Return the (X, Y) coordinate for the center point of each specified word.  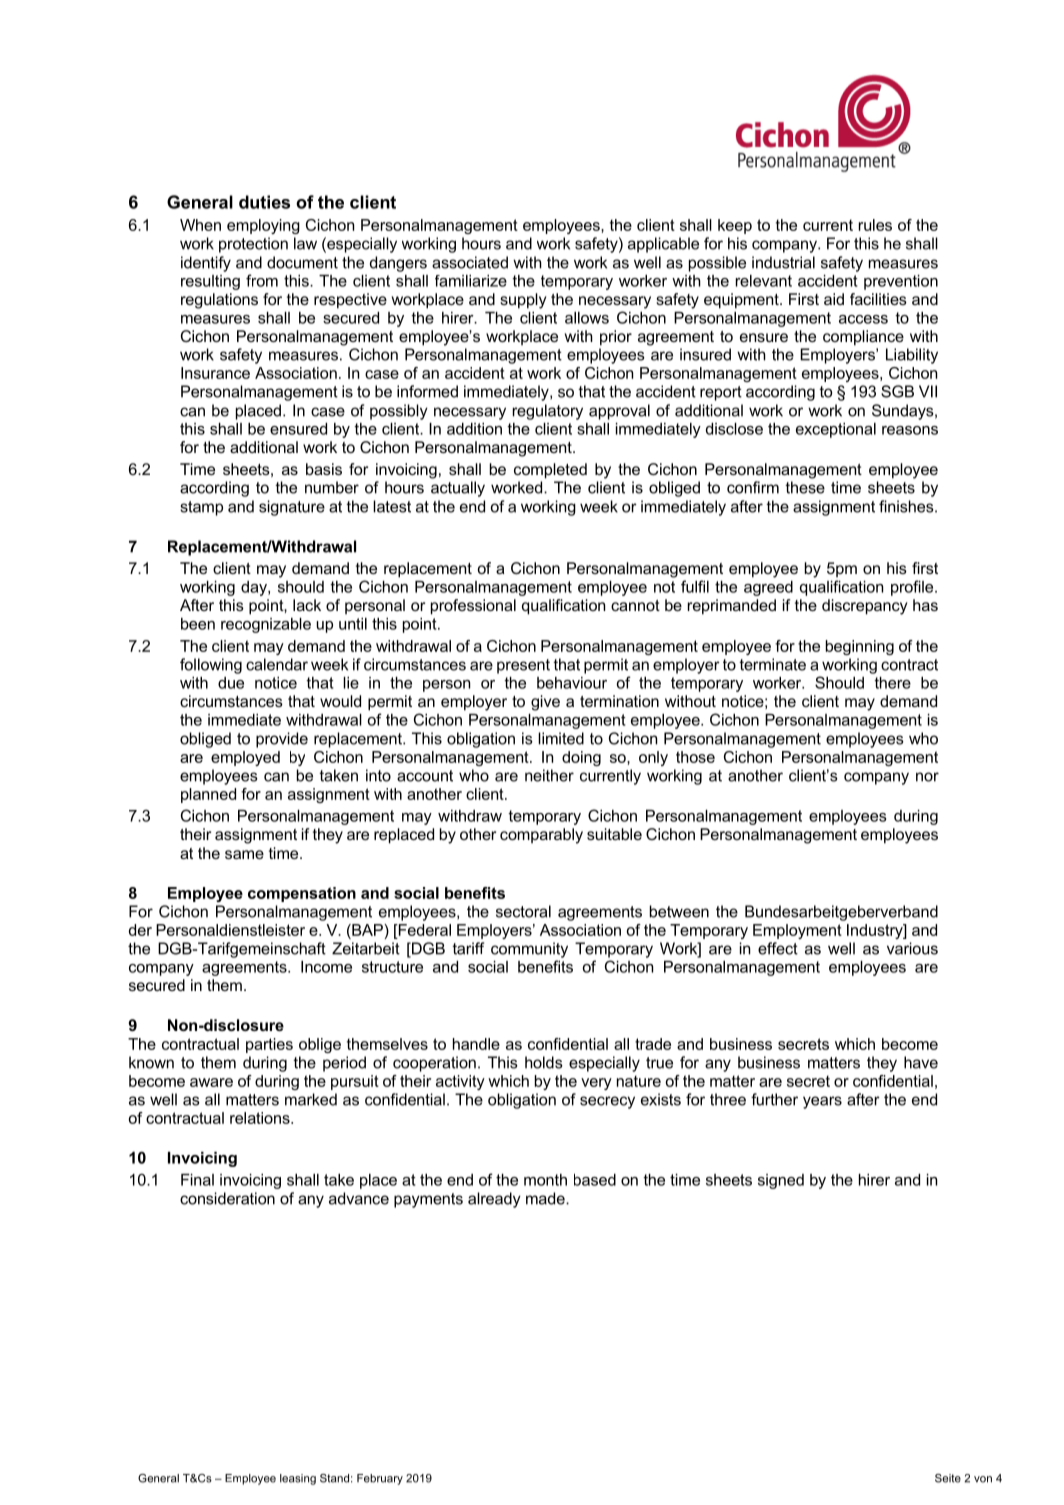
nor (927, 777)
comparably (541, 836)
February (380, 1479)
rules (875, 225)
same (244, 854)
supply (523, 301)
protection (253, 245)
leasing (298, 1479)
